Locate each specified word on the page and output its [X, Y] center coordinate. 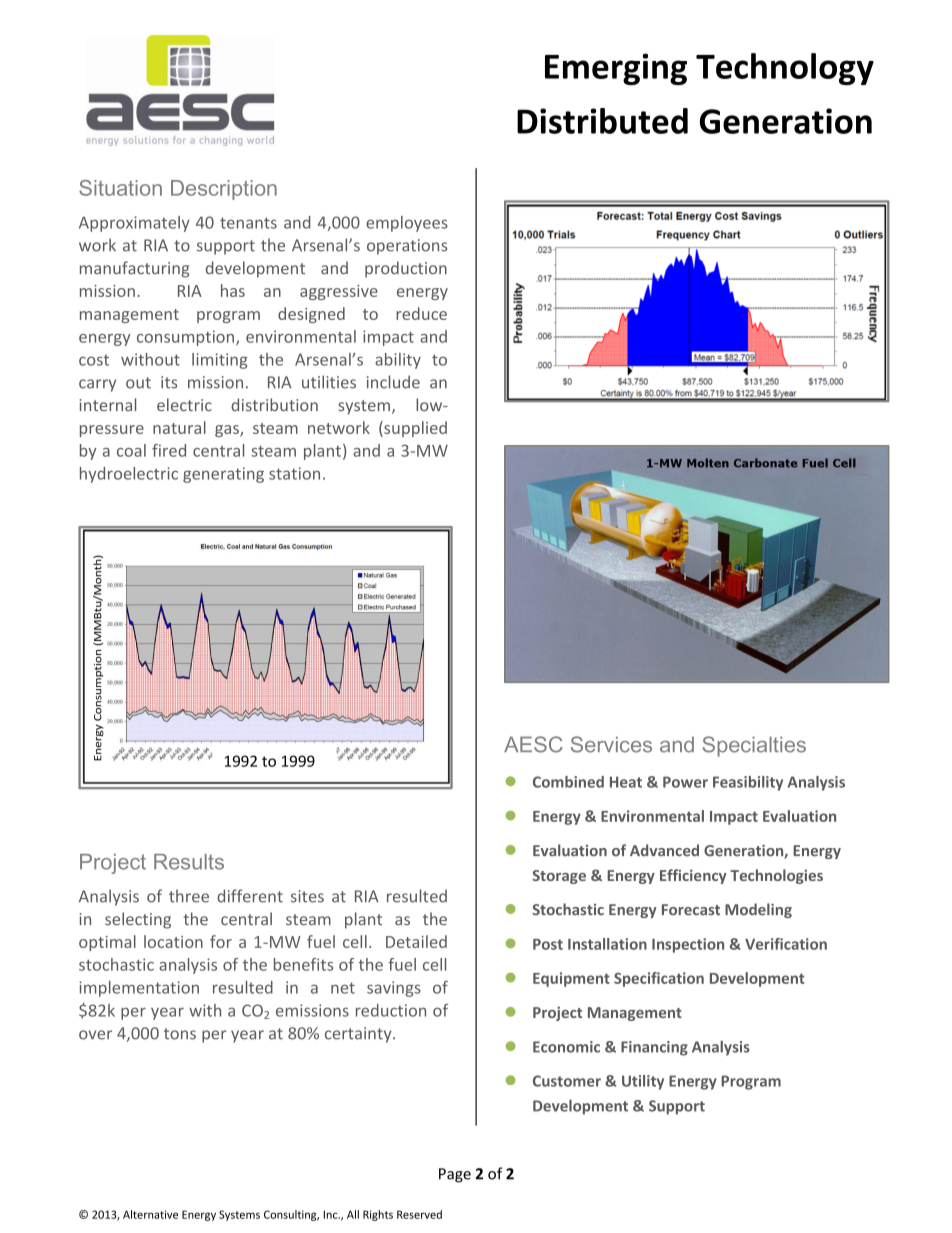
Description [224, 190]
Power [685, 782]
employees [407, 224]
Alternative [150, 1214]
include [393, 382]
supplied [414, 429]
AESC [533, 744]
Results [189, 862]
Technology [785, 69]
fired [169, 450]
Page [455, 1175]
